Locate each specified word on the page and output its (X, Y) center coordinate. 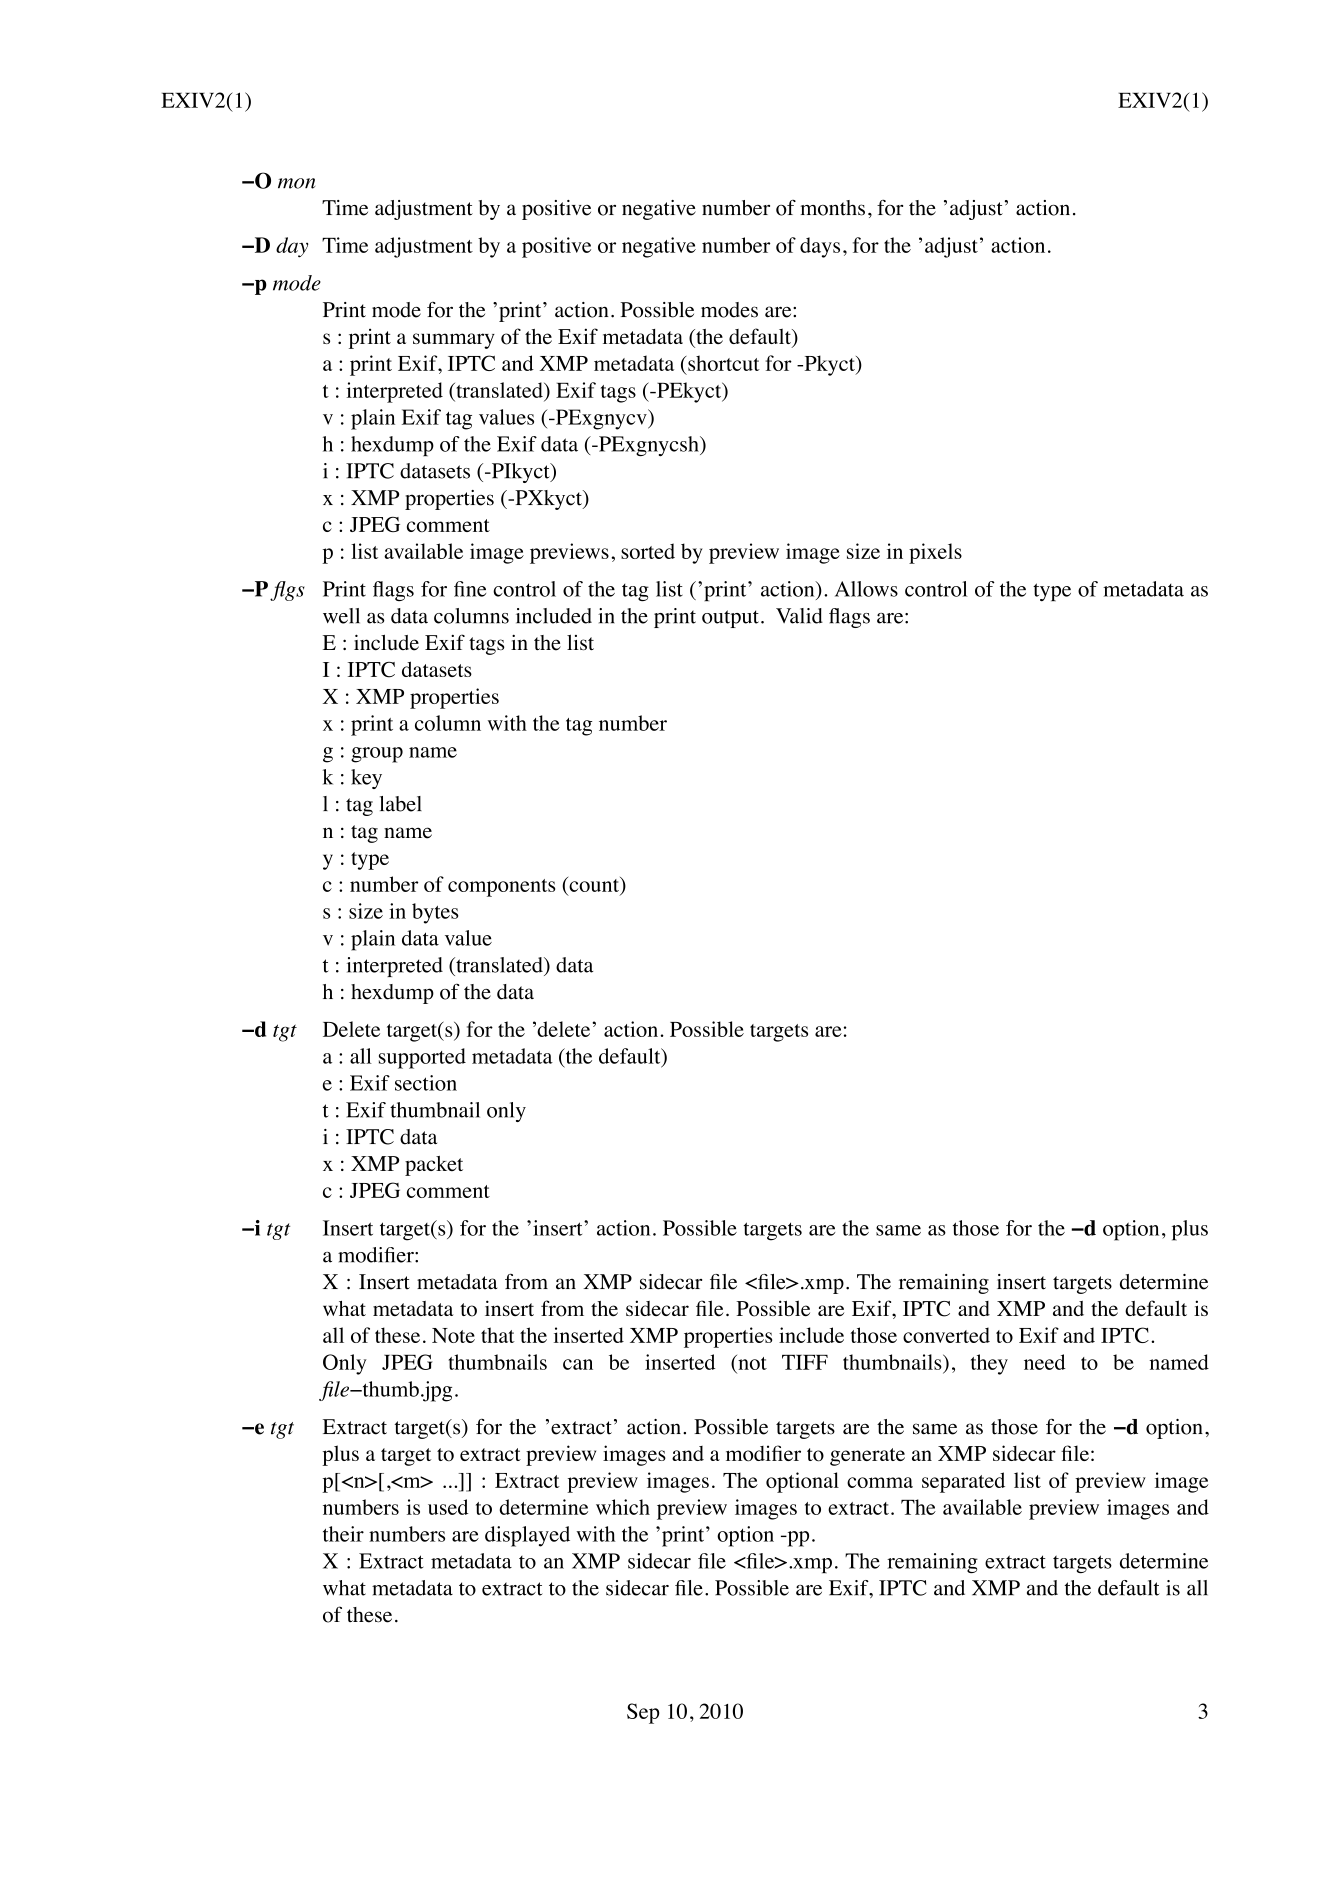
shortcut (723, 363)
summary (454, 341)
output (730, 619)
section (426, 1083)
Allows (866, 589)
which (623, 1507)
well (341, 616)
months (833, 208)
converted (946, 1335)
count (594, 884)
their (343, 1534)
